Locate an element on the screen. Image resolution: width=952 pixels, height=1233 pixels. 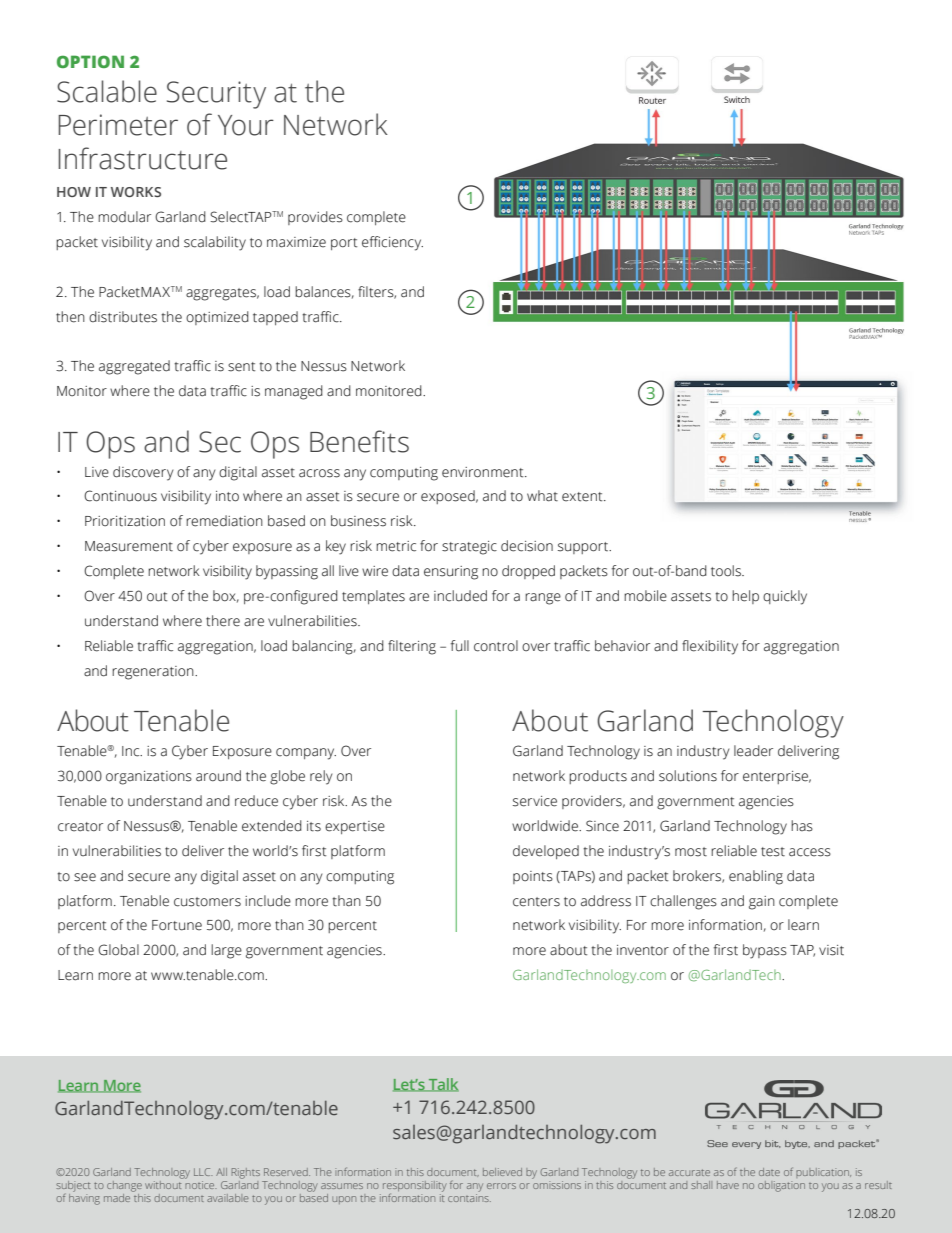
believed is located at coordinates (502, 1172).
